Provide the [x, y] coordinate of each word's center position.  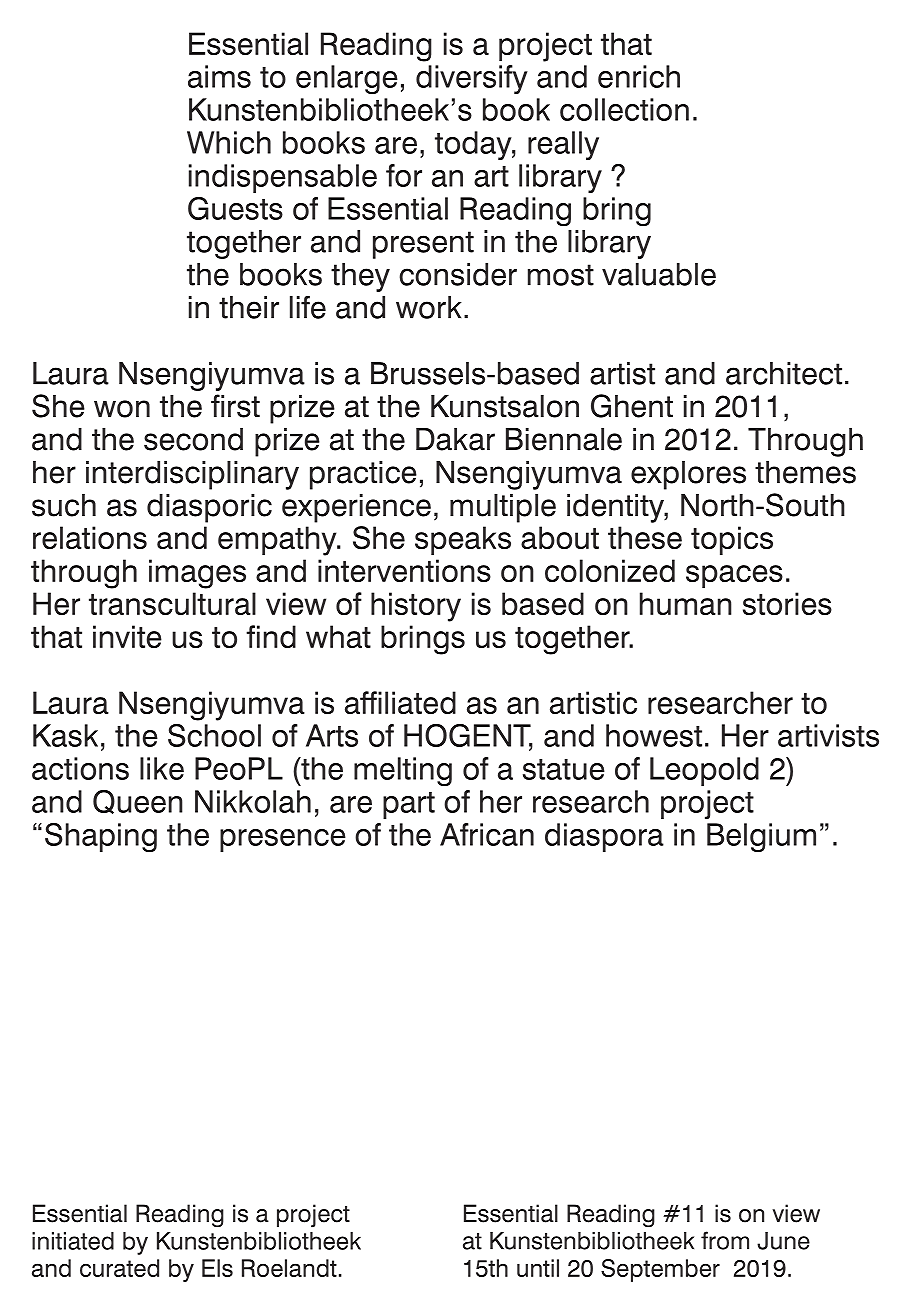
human [686, 603]
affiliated [400, 703]
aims [219, 76]
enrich [639, 76]
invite [127, 637]
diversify [472, 79]
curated [119, 1268]
